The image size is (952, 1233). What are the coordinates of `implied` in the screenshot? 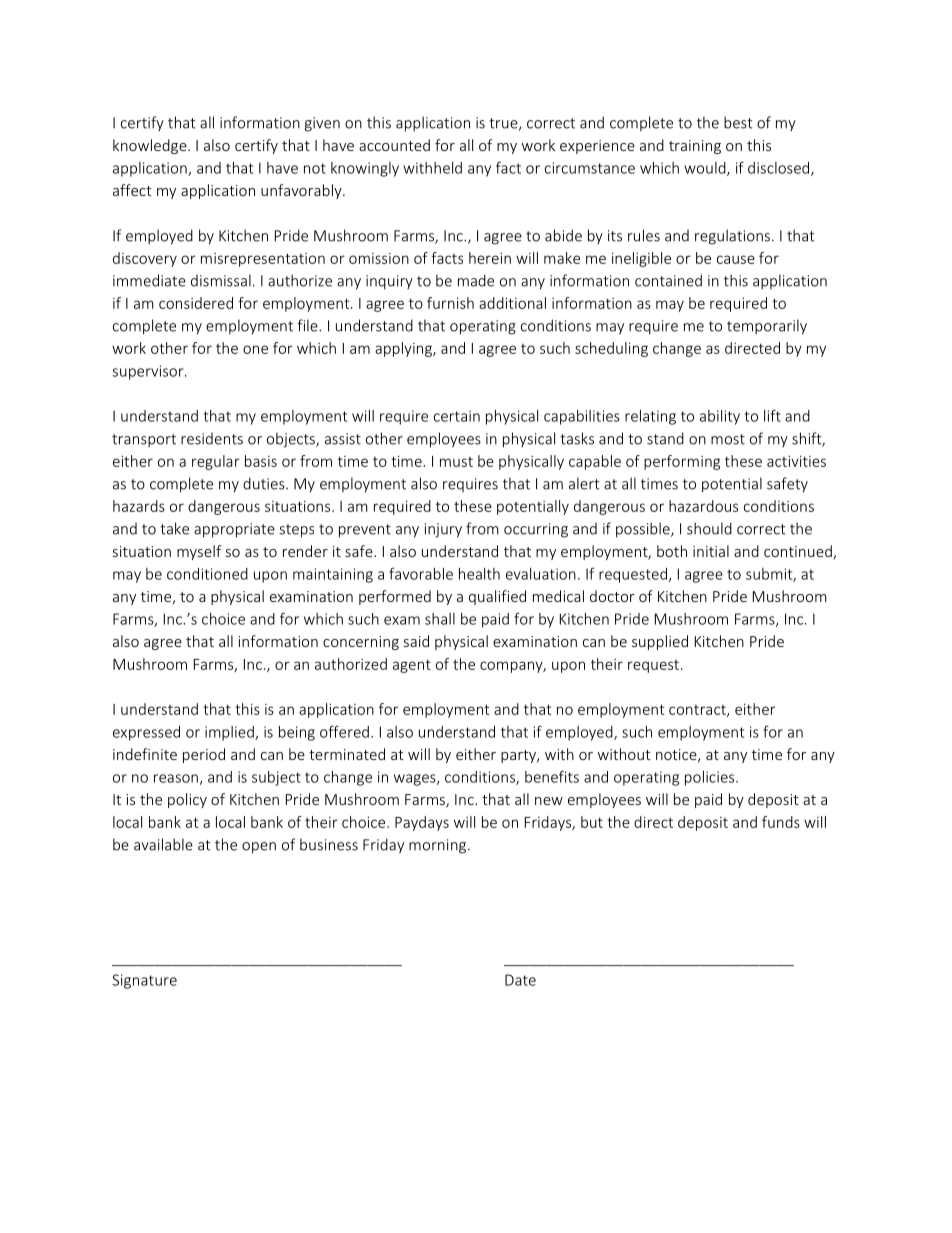 It's located at (230, 733).
